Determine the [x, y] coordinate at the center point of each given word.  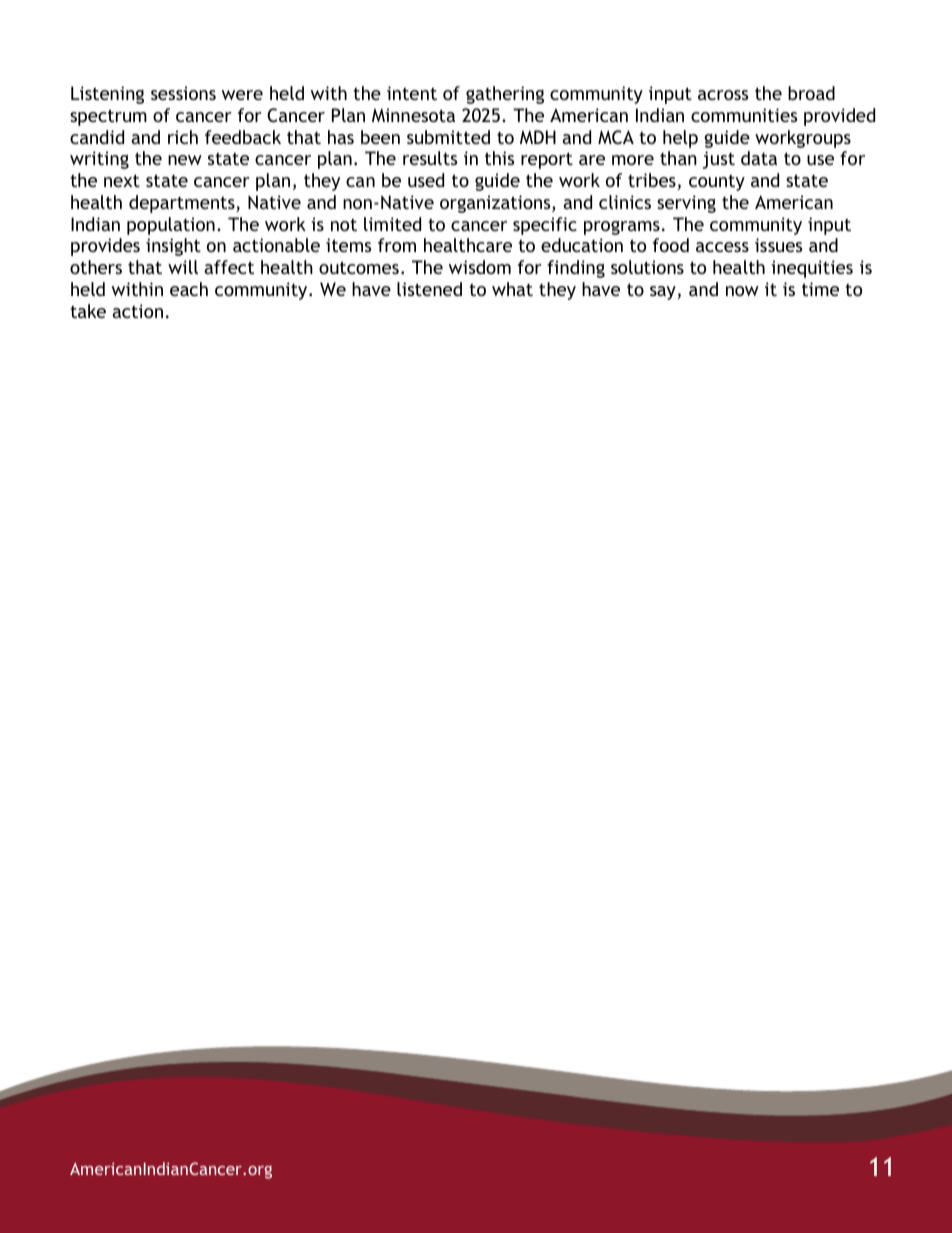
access [722, 247]
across [723, 95]
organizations [496, 204]
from [397, 245]
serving [686, 204]
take [88, 311]
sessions [183, 93]
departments [183, 204]
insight [173, 247]
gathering [505, 95]
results [430, 158]
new [185, 160]
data [759, 158]
